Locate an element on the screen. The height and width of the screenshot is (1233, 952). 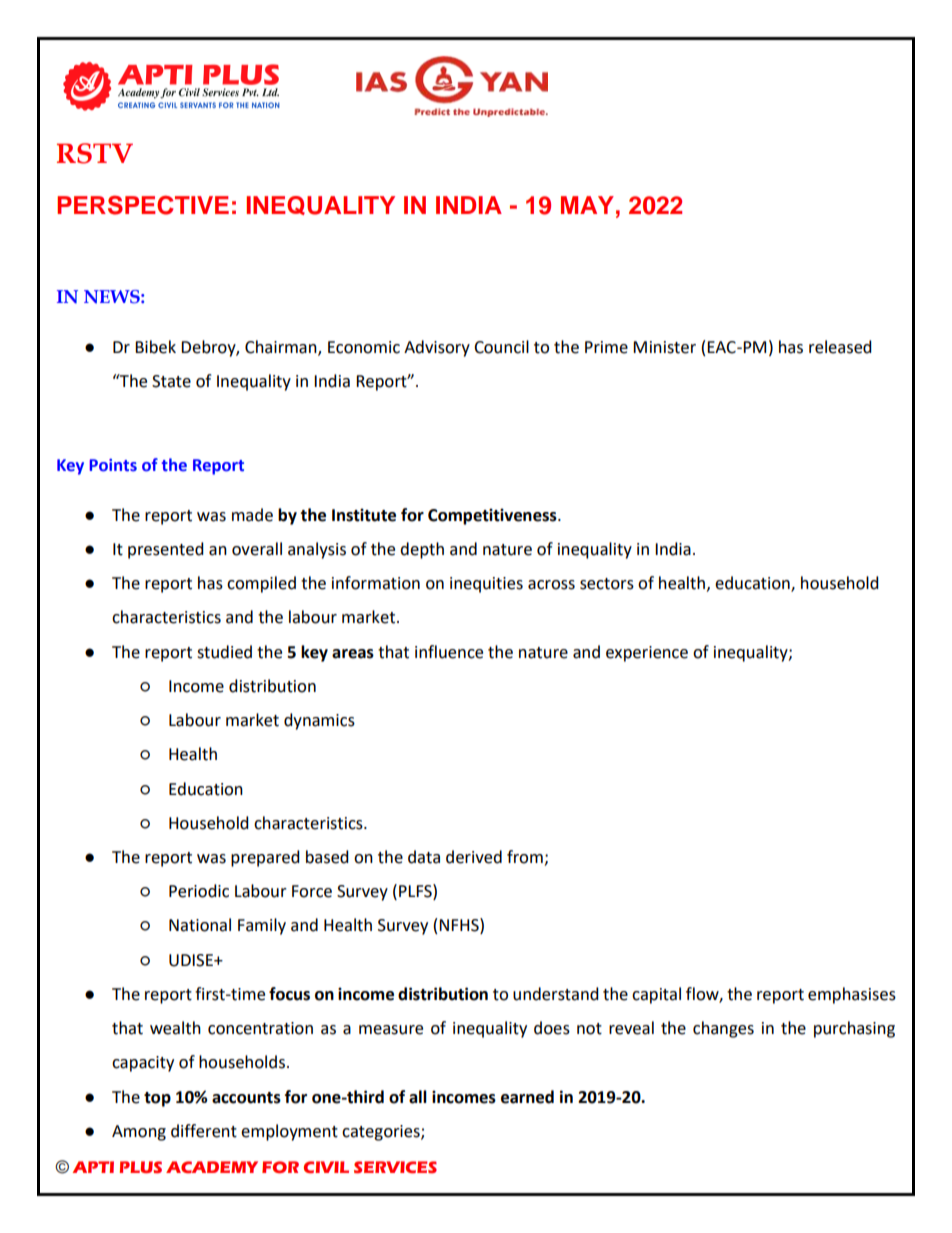
PERSPECTIVE is located at coordinates (143, 205).
